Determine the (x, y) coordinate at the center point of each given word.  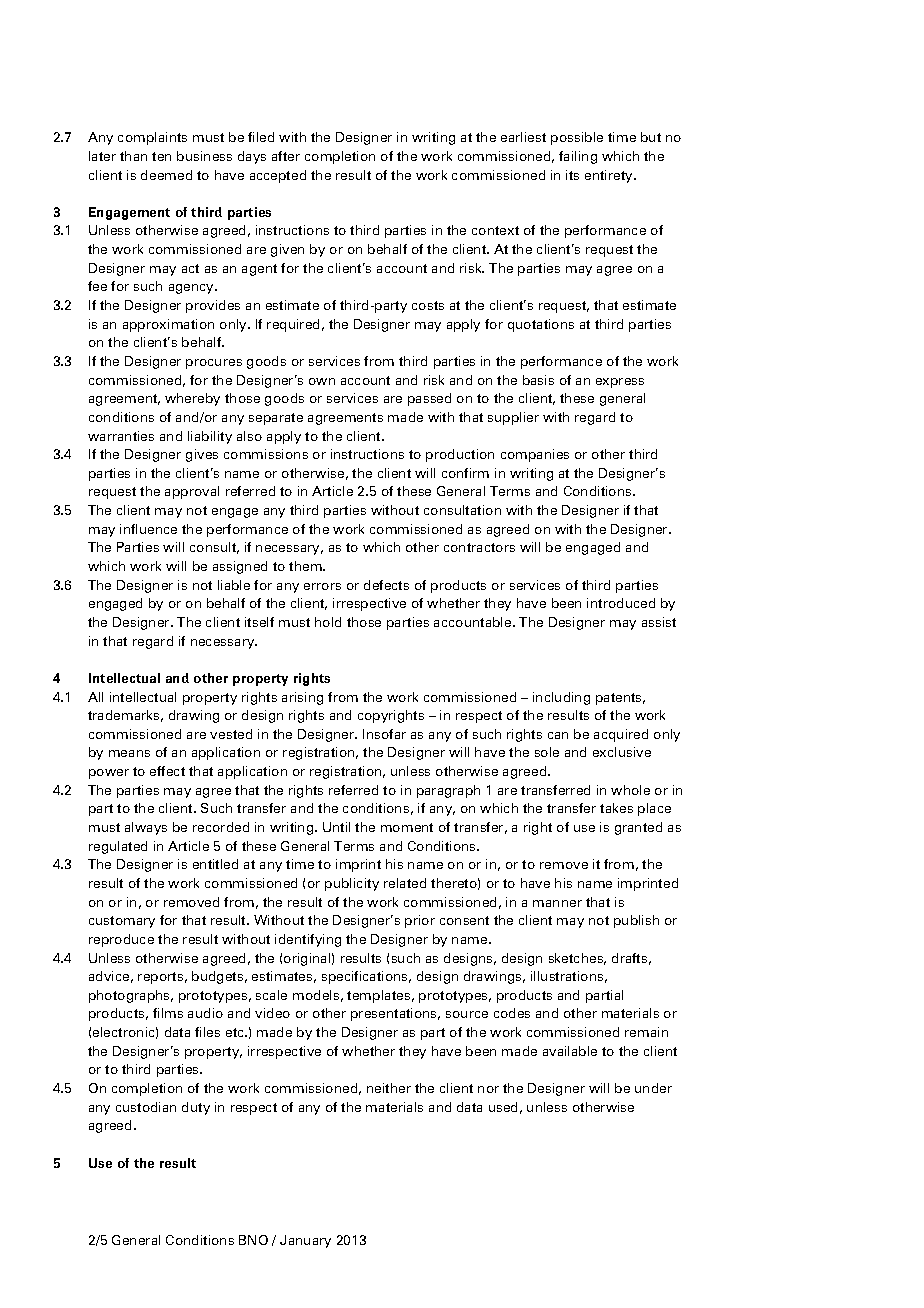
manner (557, 903)
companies (535, 455)
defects (386, 585)
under (653, 1088)
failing (578, 157)
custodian (146, 1107)
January (305, 1241)
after (286, 156)
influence (148, 529)
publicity (352, 884)
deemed (166, 175)
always (146, 828)
